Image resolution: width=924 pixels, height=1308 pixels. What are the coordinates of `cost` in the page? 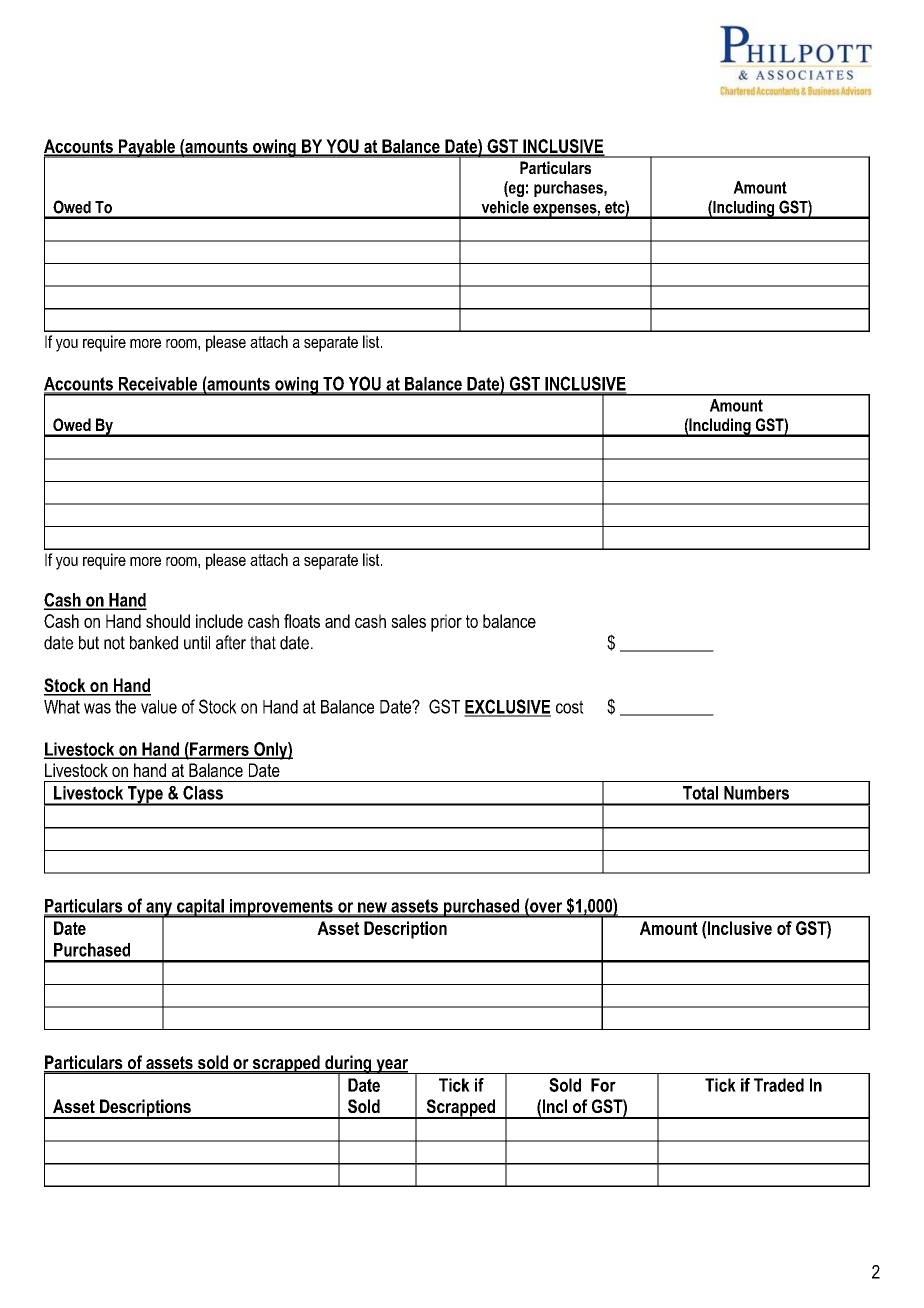 It's located at (570, 707).
